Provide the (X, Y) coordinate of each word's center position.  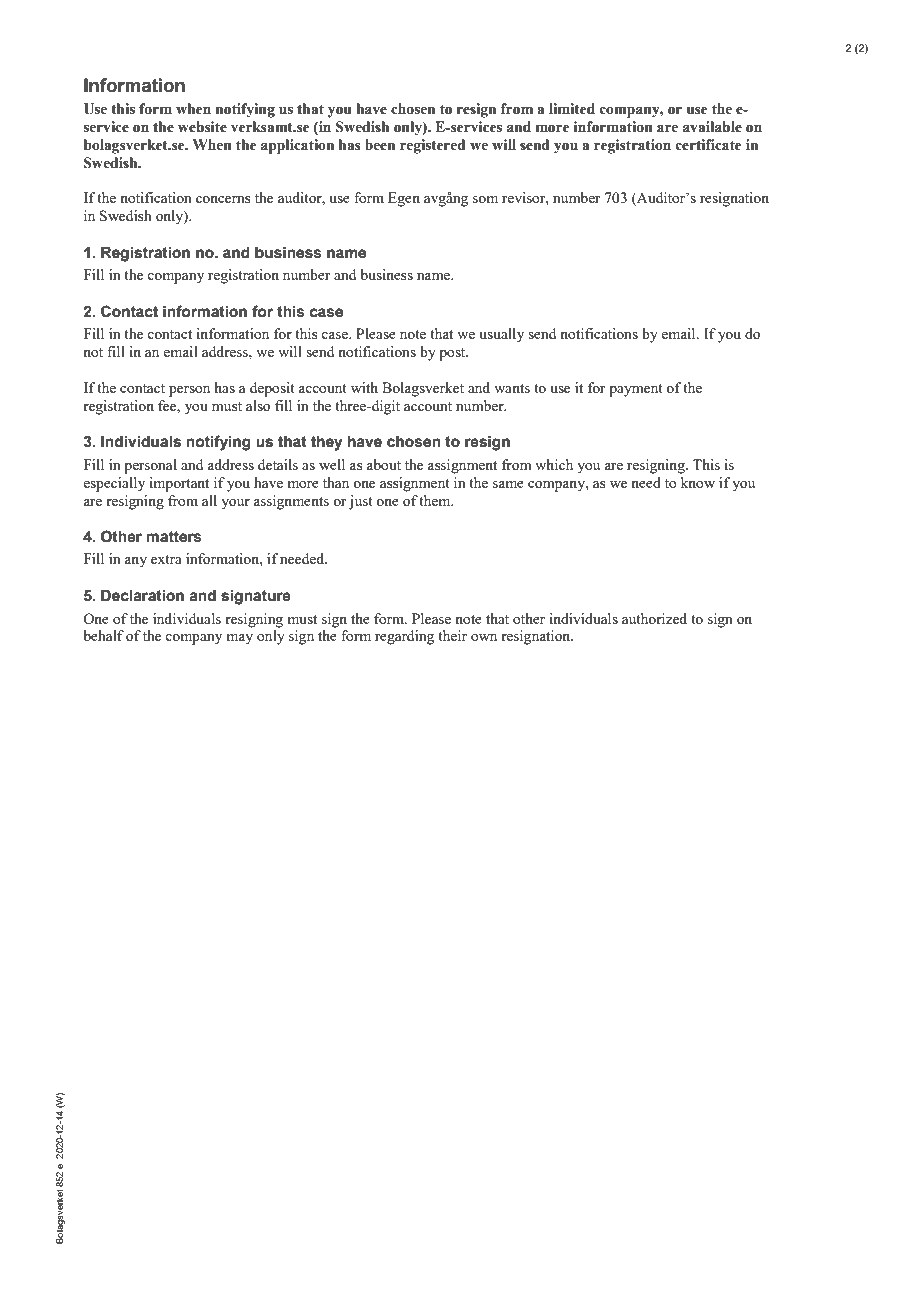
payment (636, 390)
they (327, 443)
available (712, 127)
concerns (223, 199)
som (485, 199)
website (202, 127)
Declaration (142, 596)
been (380, 145)
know (698, 482)
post (453, 354)
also (258, 405)
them (436, 500)
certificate (709, 145)
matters (174, 537)
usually (501, 335)
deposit (272, 389)
